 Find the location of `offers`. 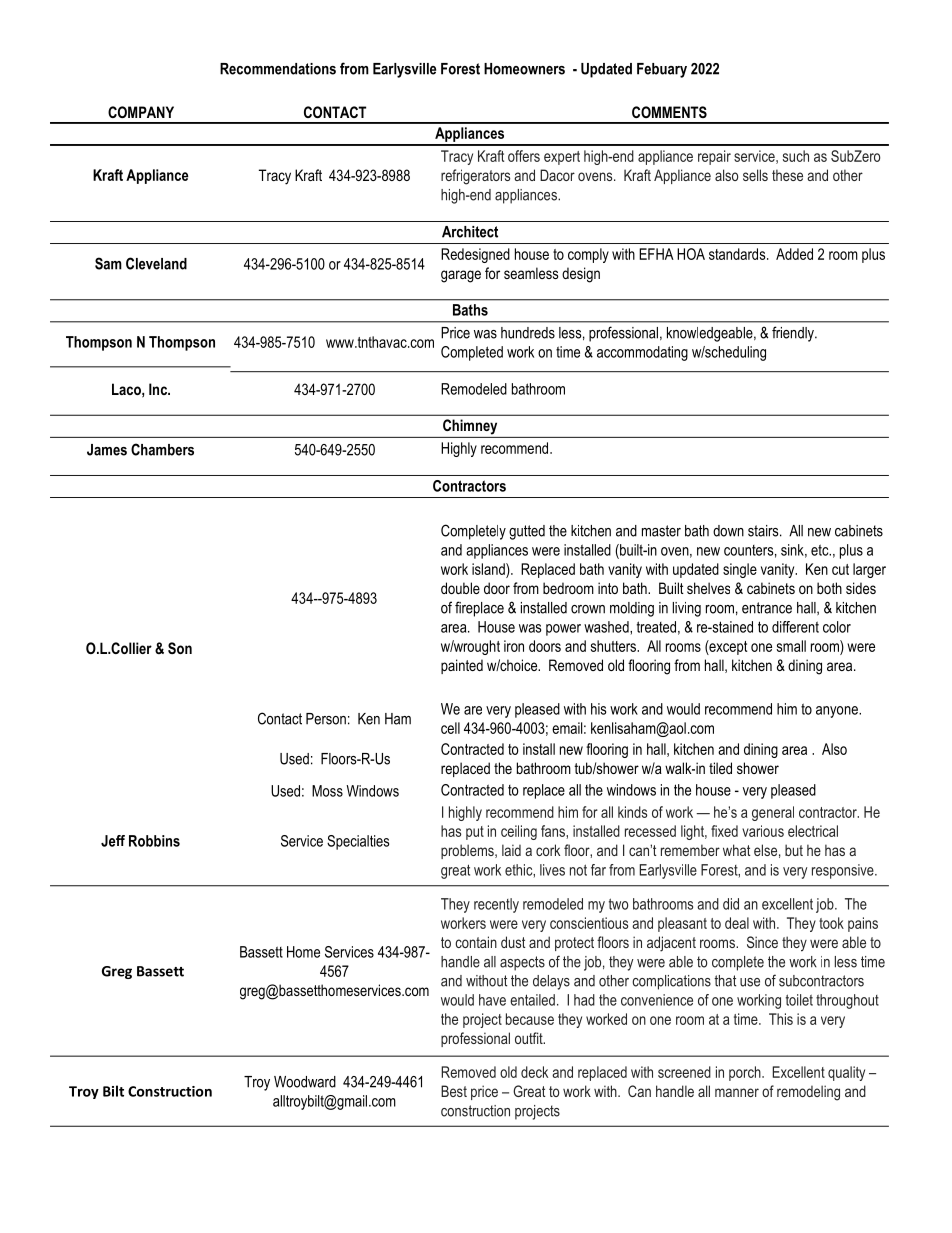

offers is located at coordinates (524, 156).
